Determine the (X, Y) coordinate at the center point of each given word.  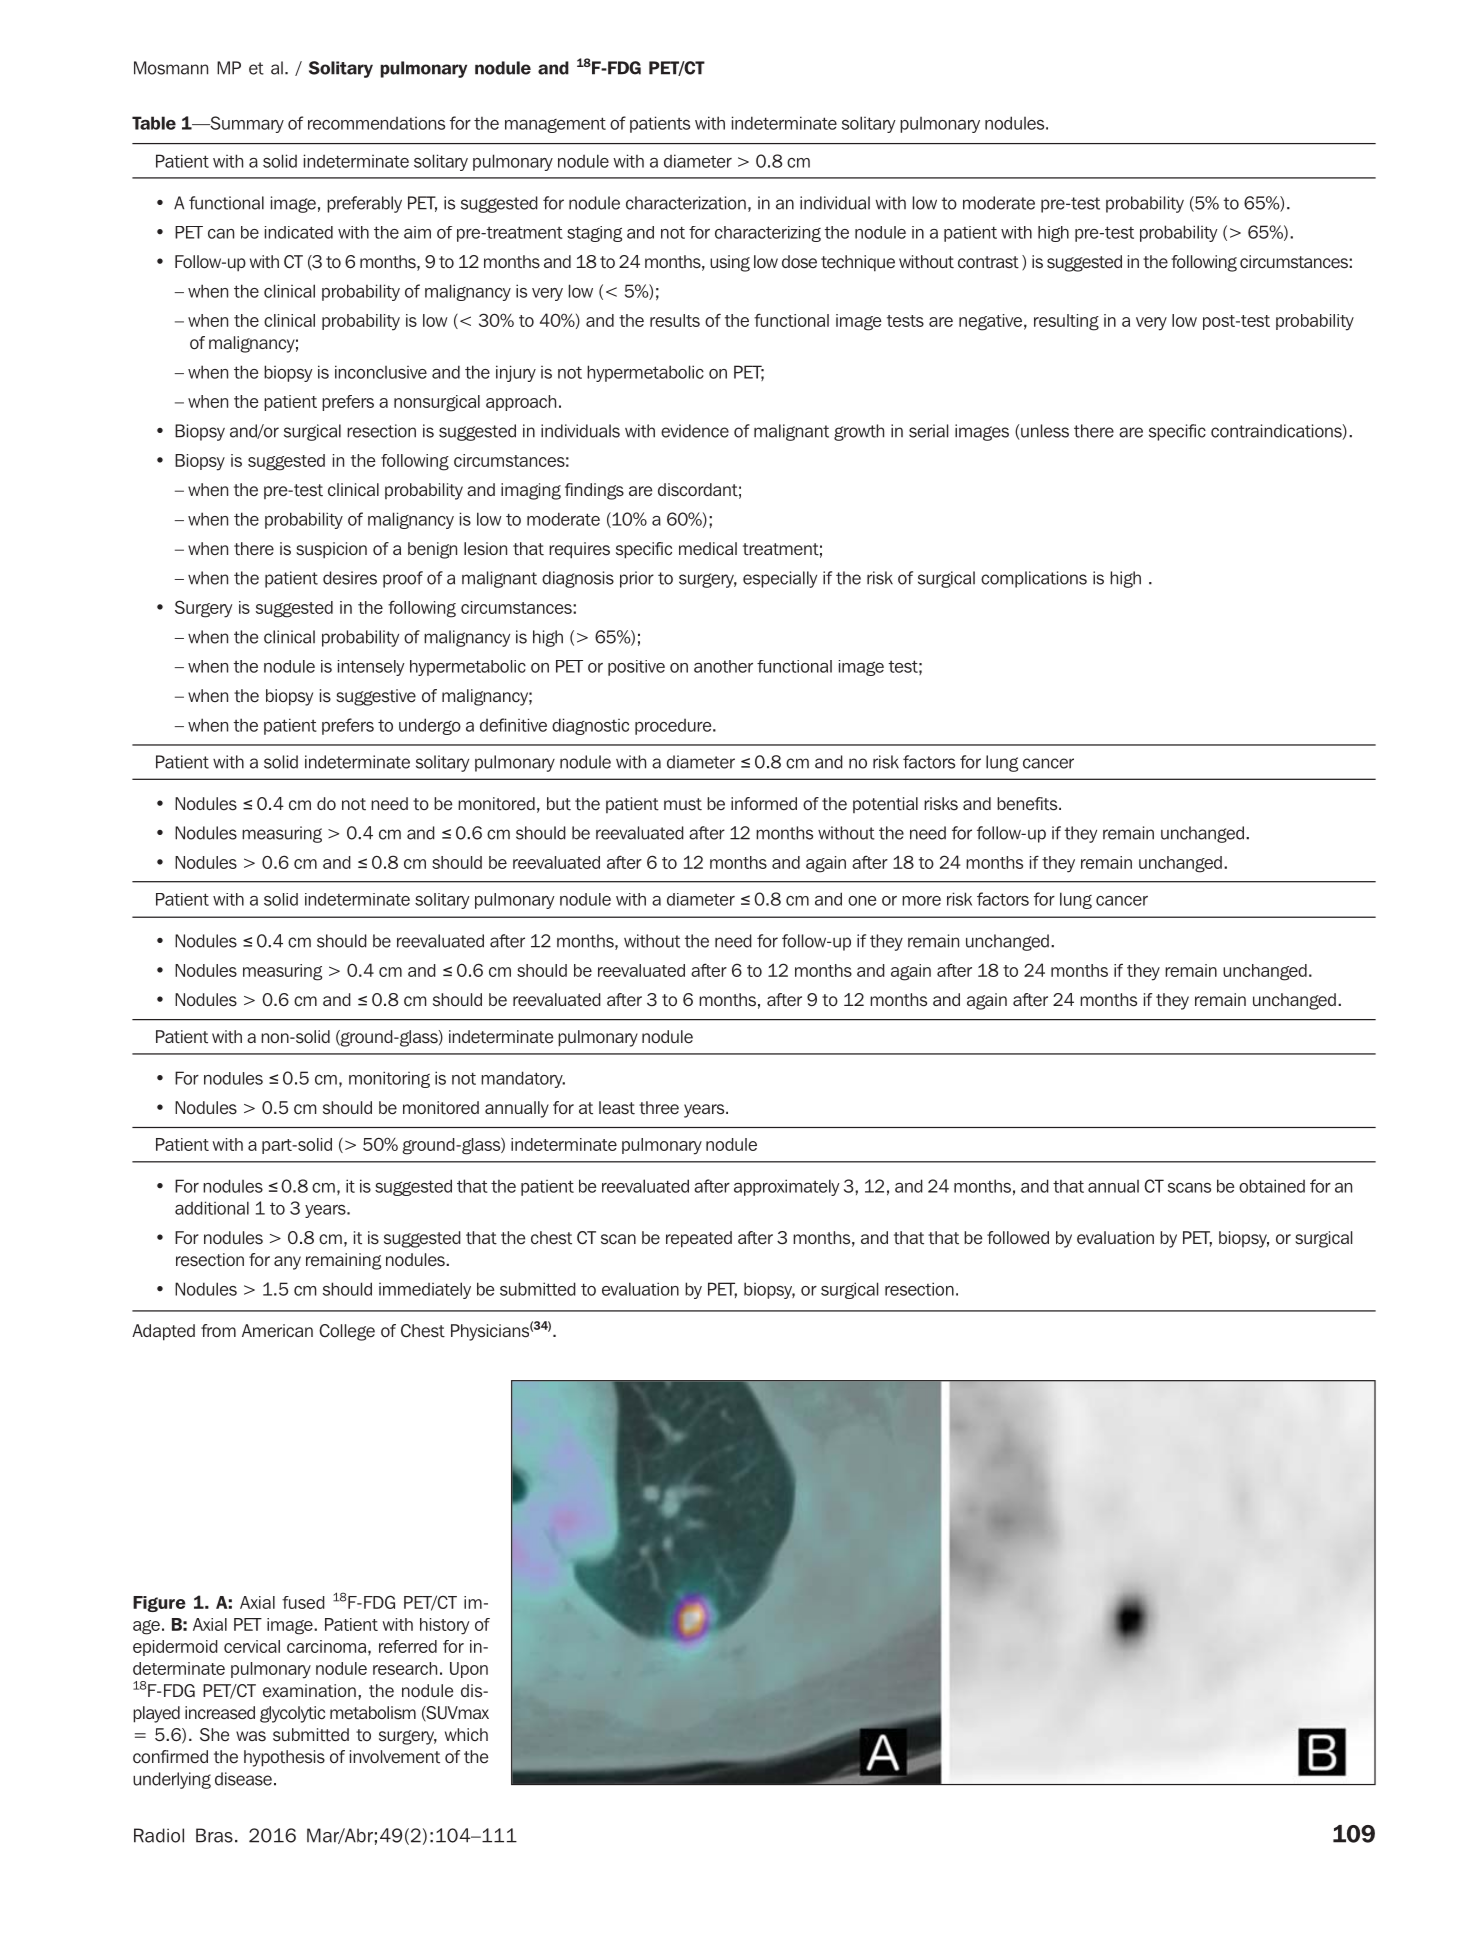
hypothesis (284, 1758)
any (287, 1263)
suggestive (376, 697)
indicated (299, 232)
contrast (988, 262)
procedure (674, 727)
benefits (1028, 804)
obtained (1272, 1186)
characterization (686, 203)
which (466, 1734)
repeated (699, 1239)
